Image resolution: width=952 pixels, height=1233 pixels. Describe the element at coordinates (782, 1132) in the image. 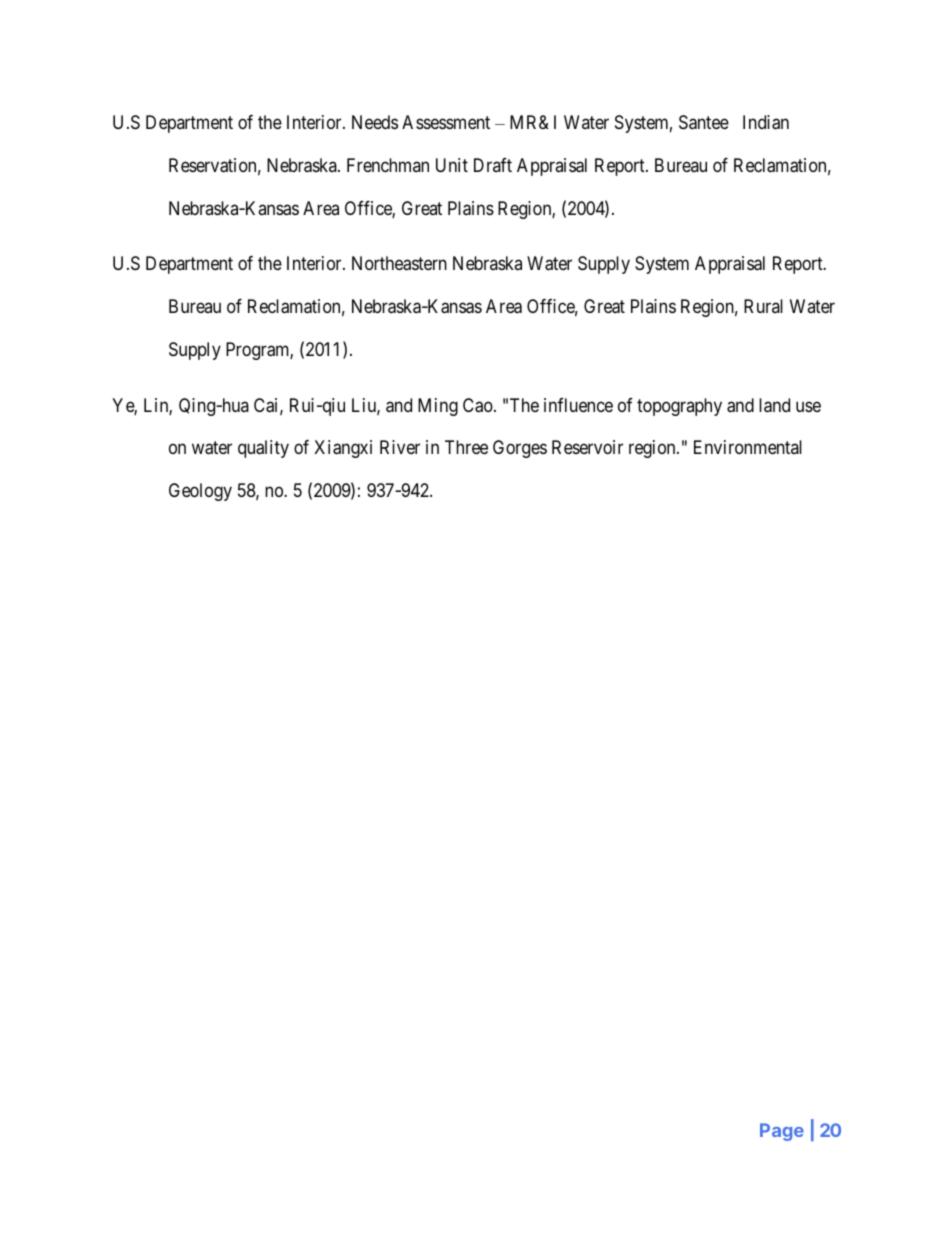

I see `Page` at that location.
